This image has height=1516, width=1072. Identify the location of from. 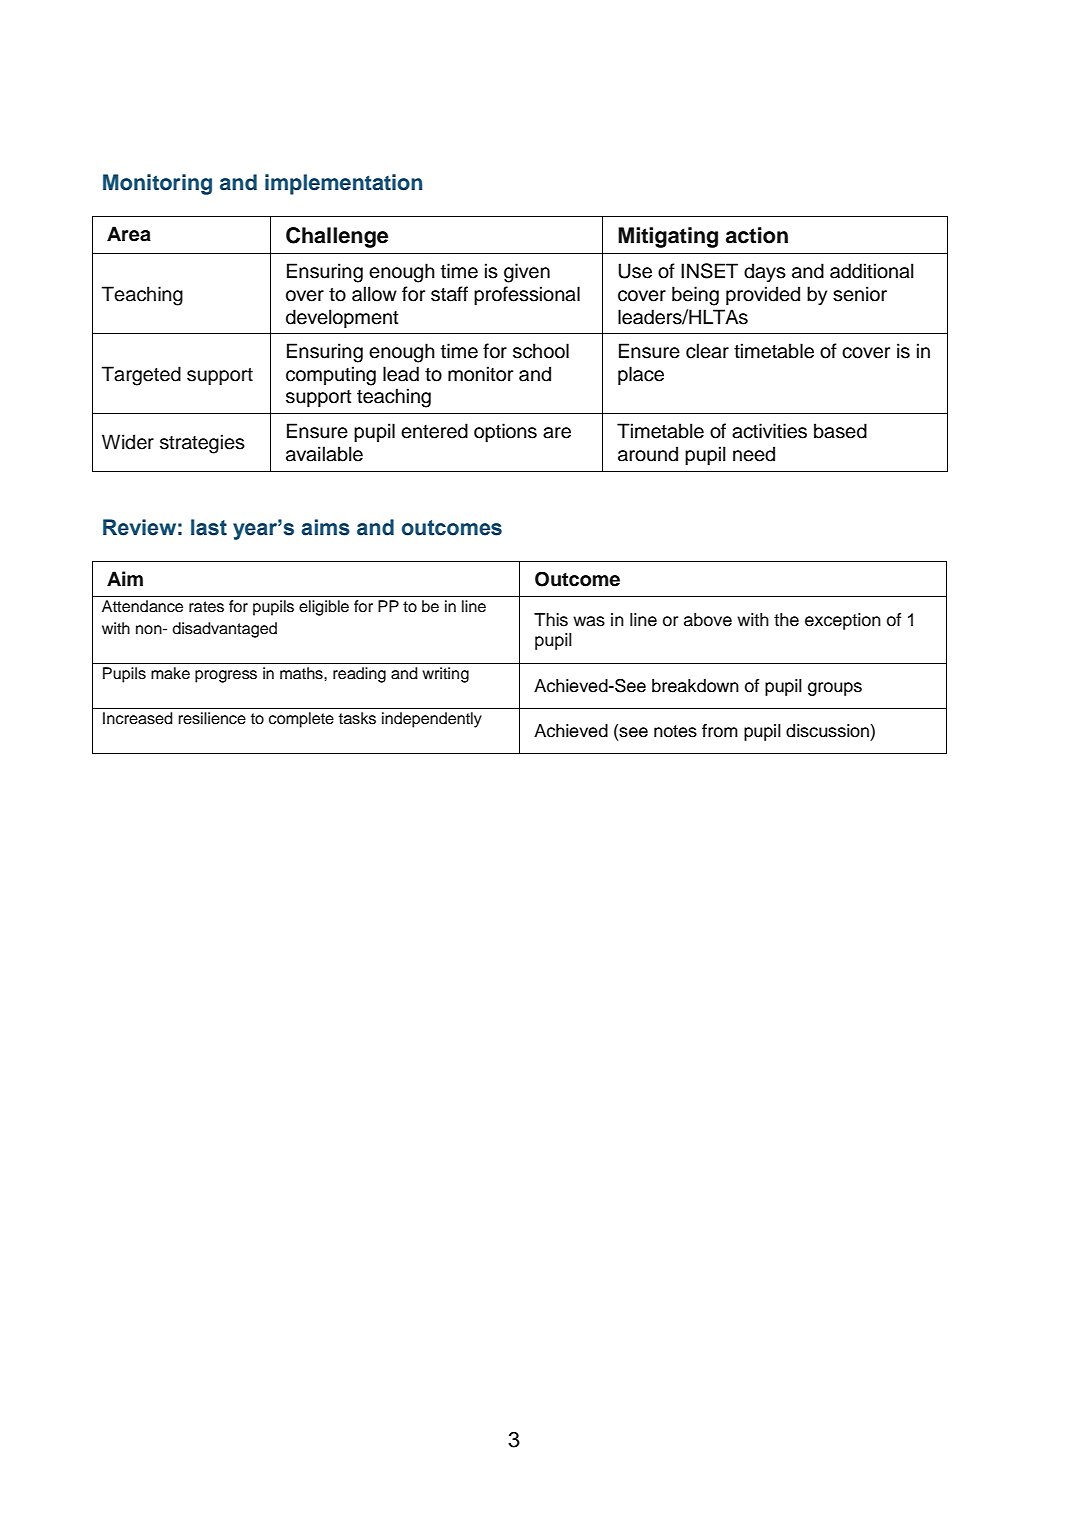
(720, 731).
